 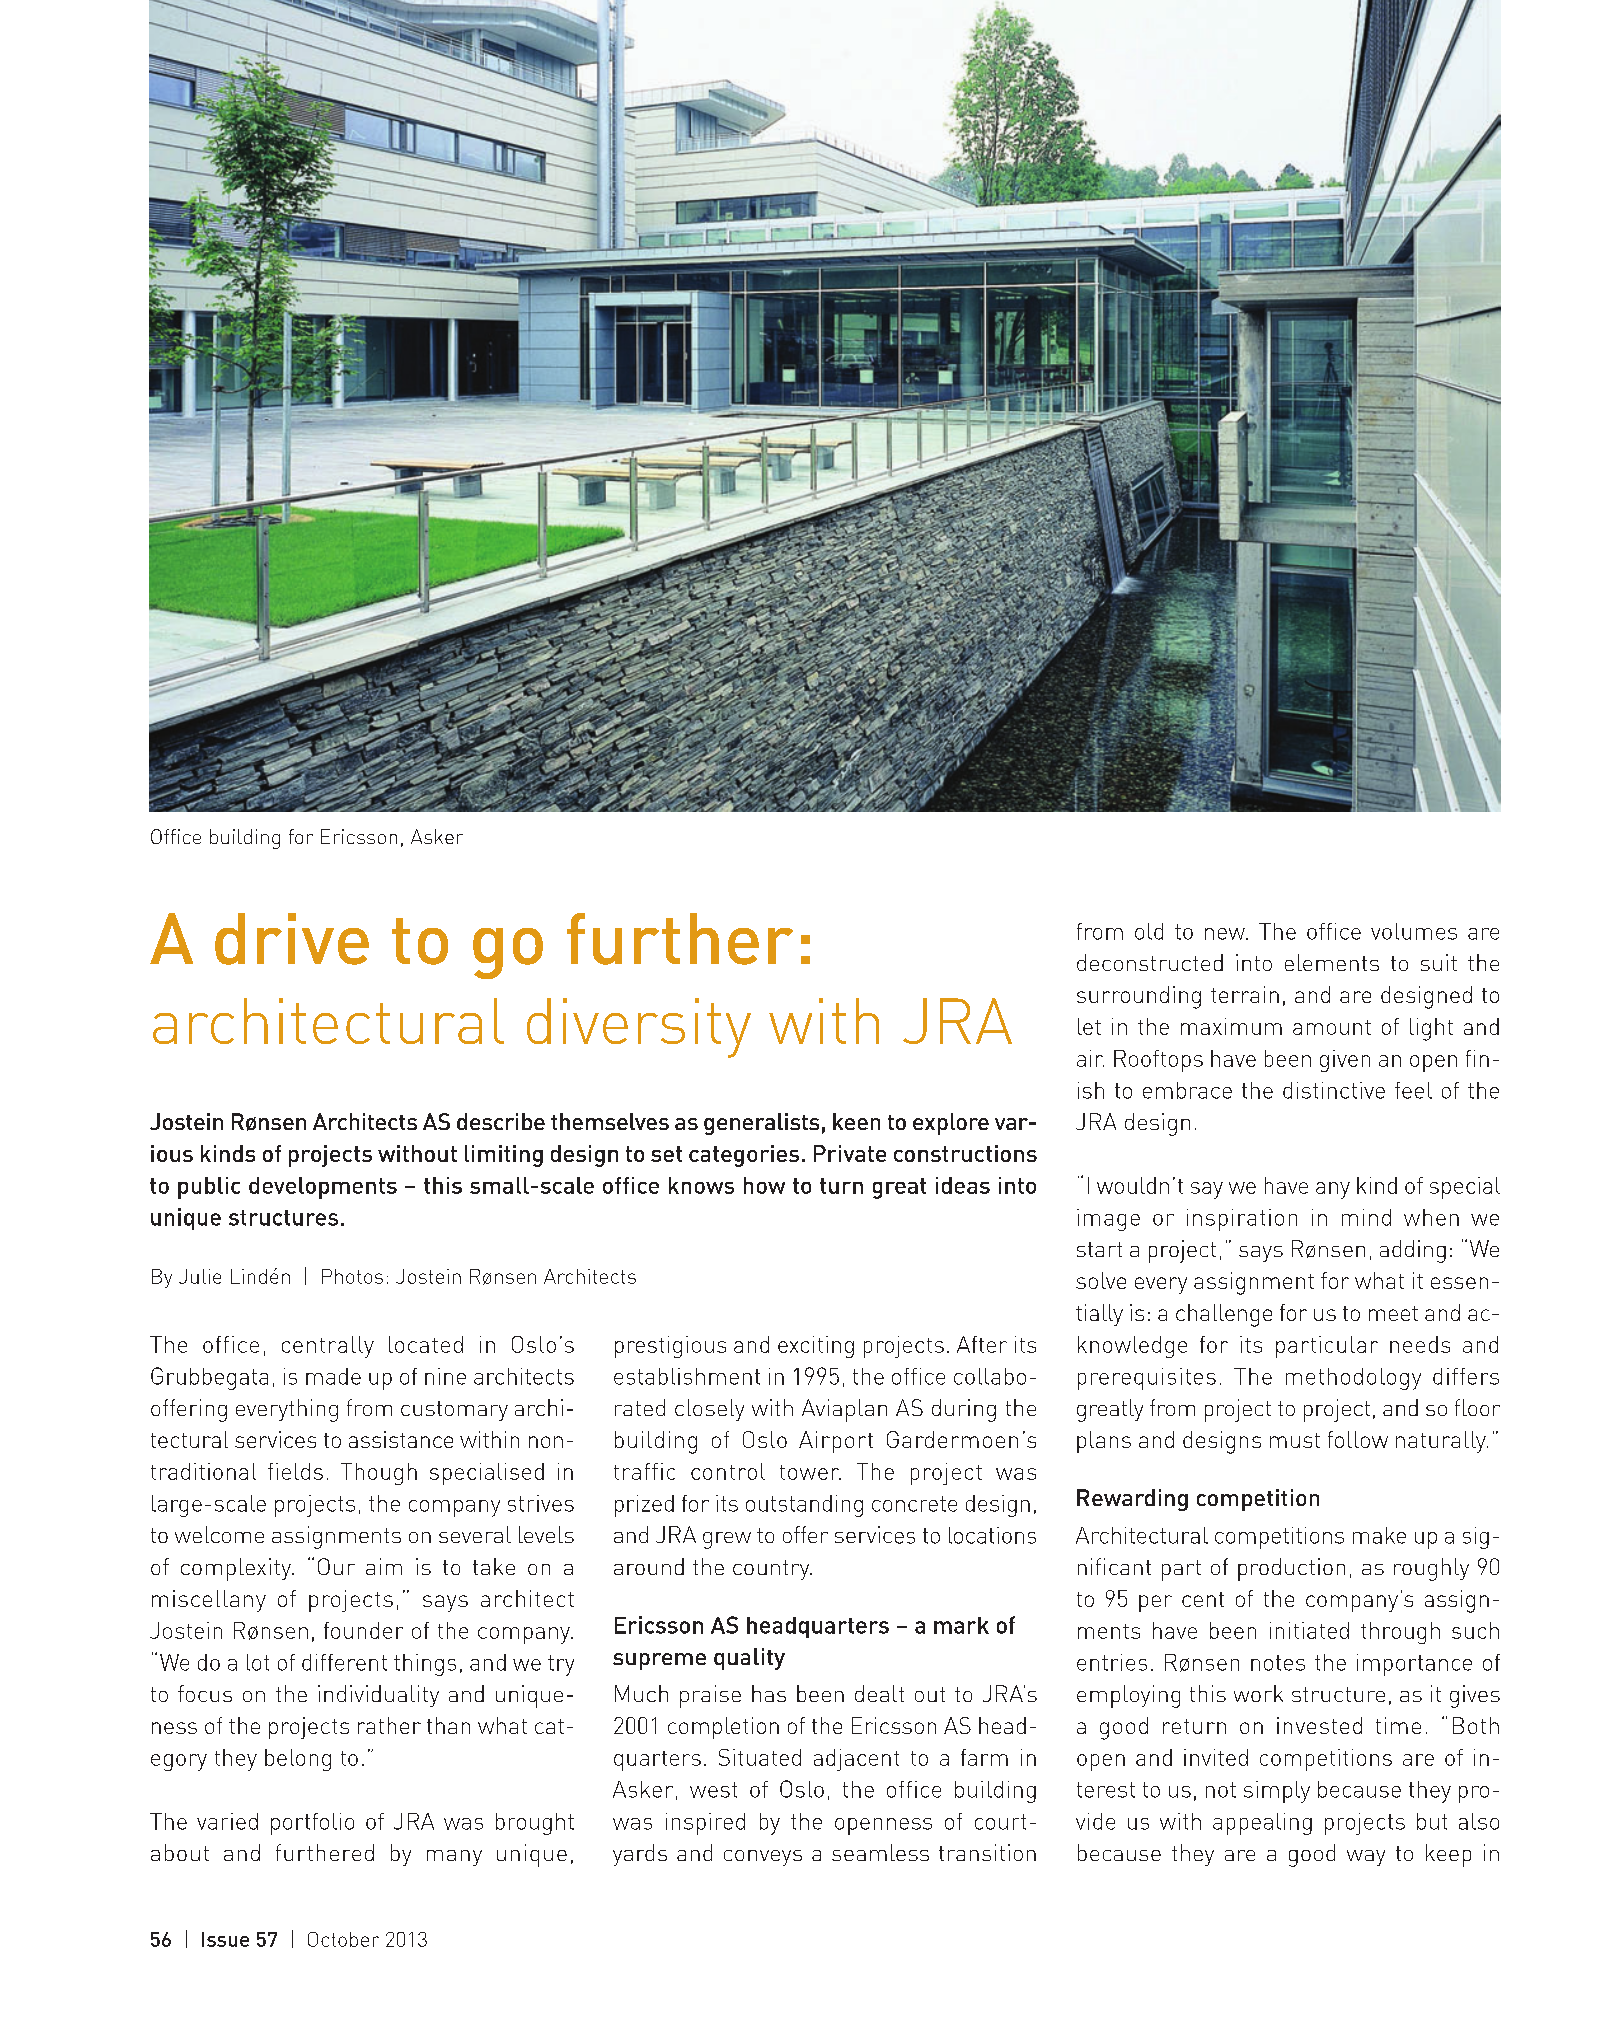 I want to click on different, so click(x=344, y=1662).
